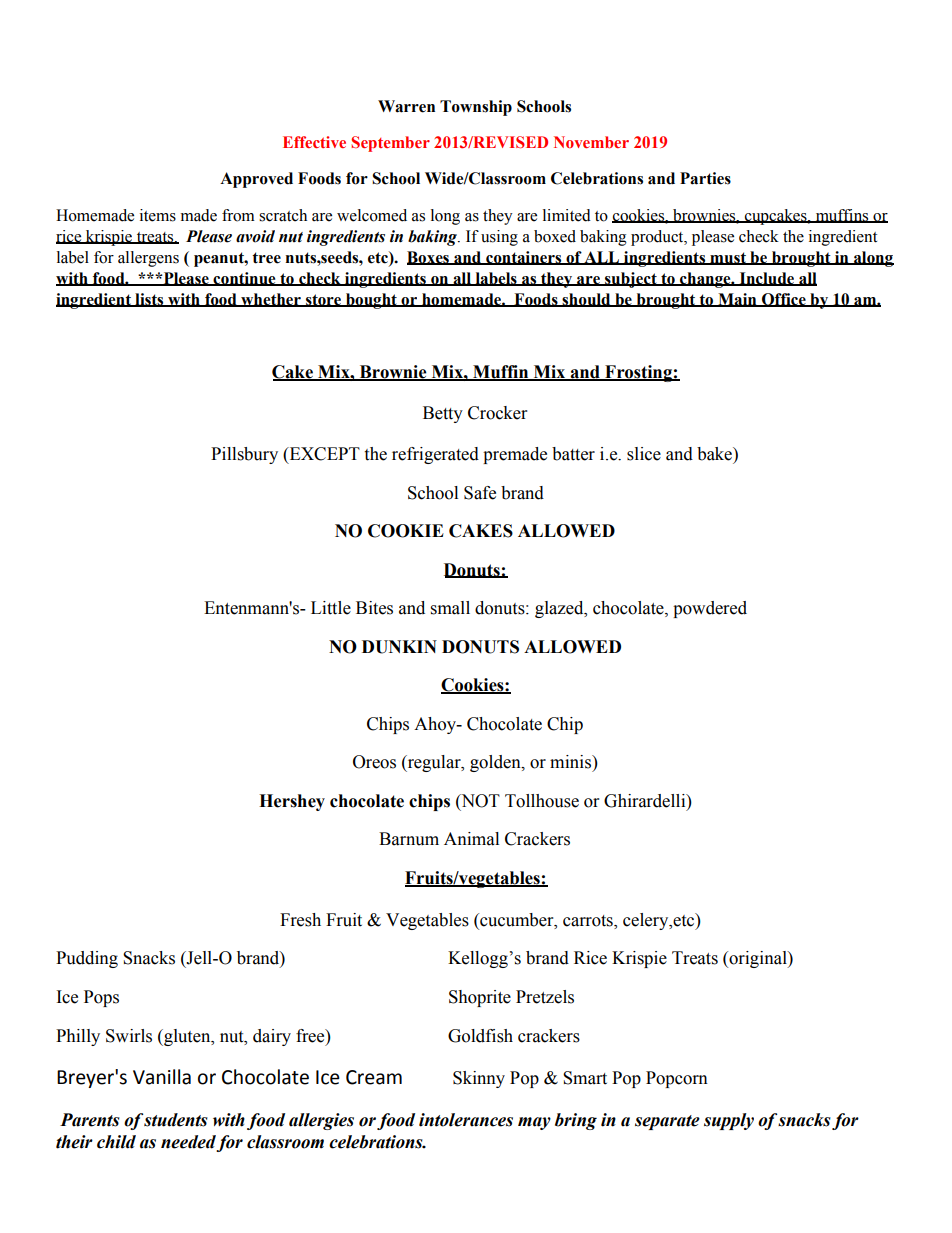 The width and height of the screenshot is (952, 1233). I want to click on powdered, so click(710, 609).
